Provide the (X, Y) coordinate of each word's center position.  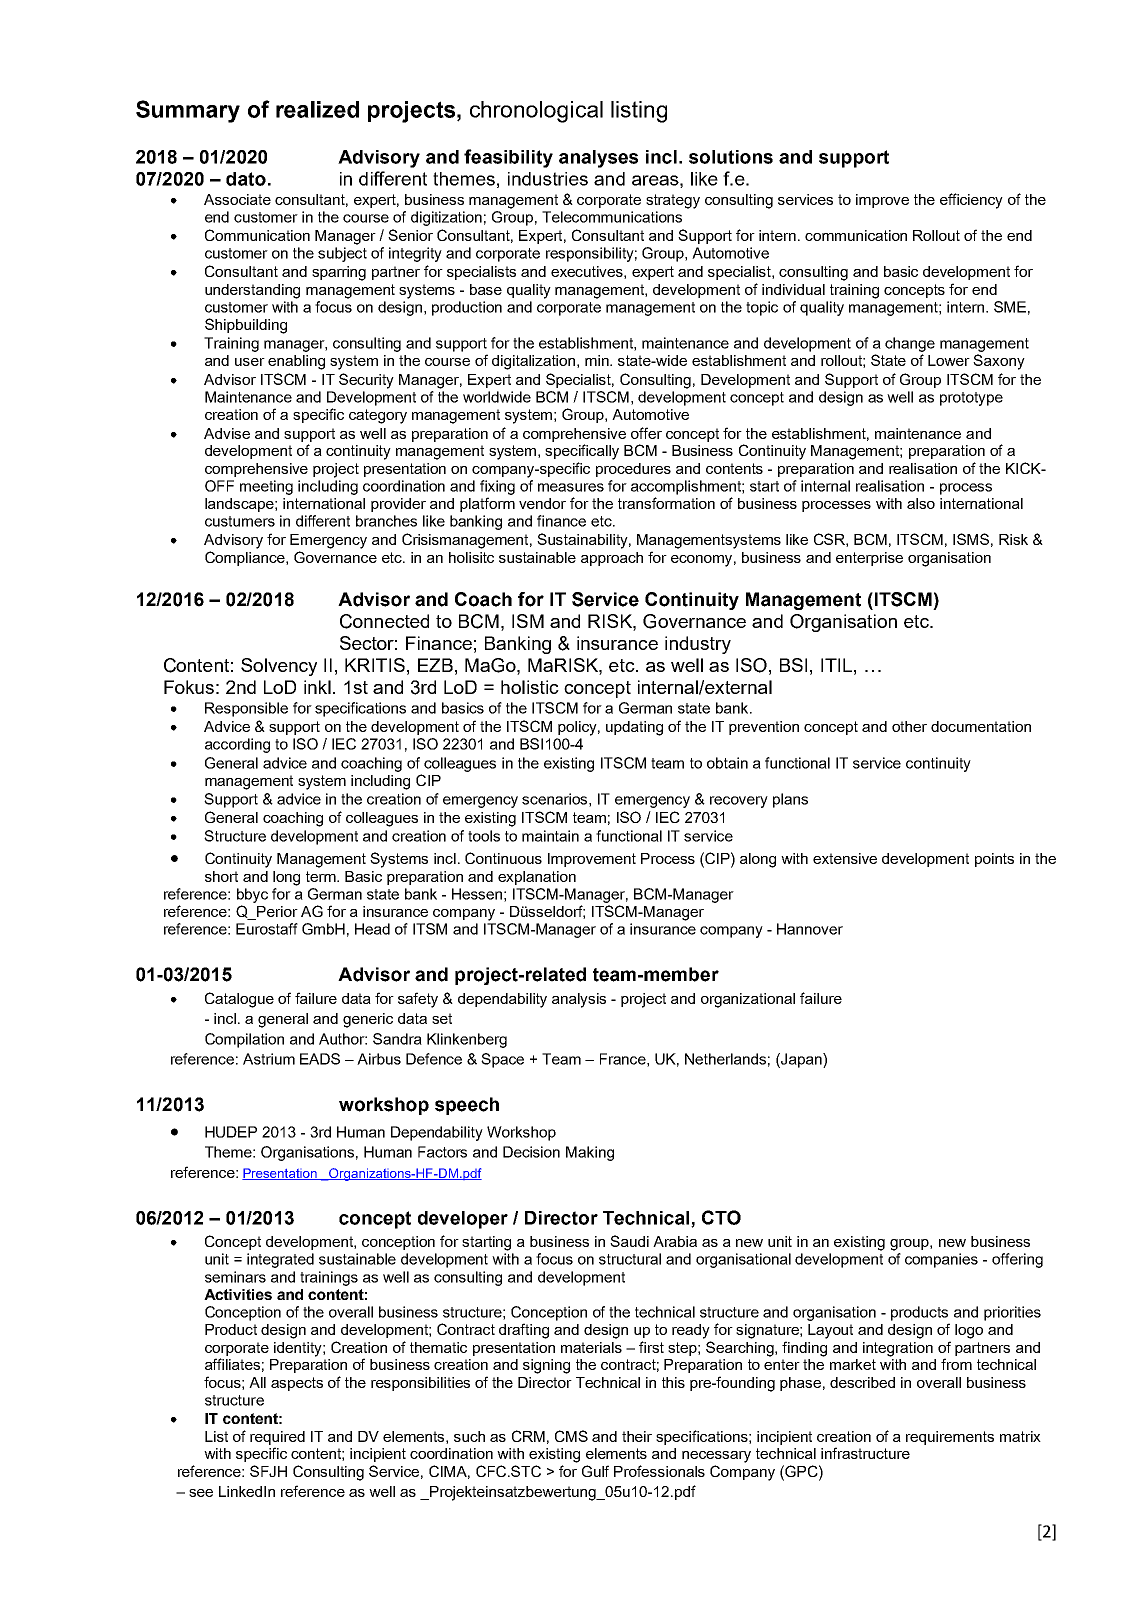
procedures (633, 470)
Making (590, 1153)
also (921, 503)
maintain (550, 836)
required (277, 1438)
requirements (950, 1438)
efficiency (971, 201)
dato (246, 179)
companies (941, 1260)
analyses (598, 159)
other (909, 726)
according (237, 745)
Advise (227, 433)
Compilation (244, 1040)
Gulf (595, 1471)
